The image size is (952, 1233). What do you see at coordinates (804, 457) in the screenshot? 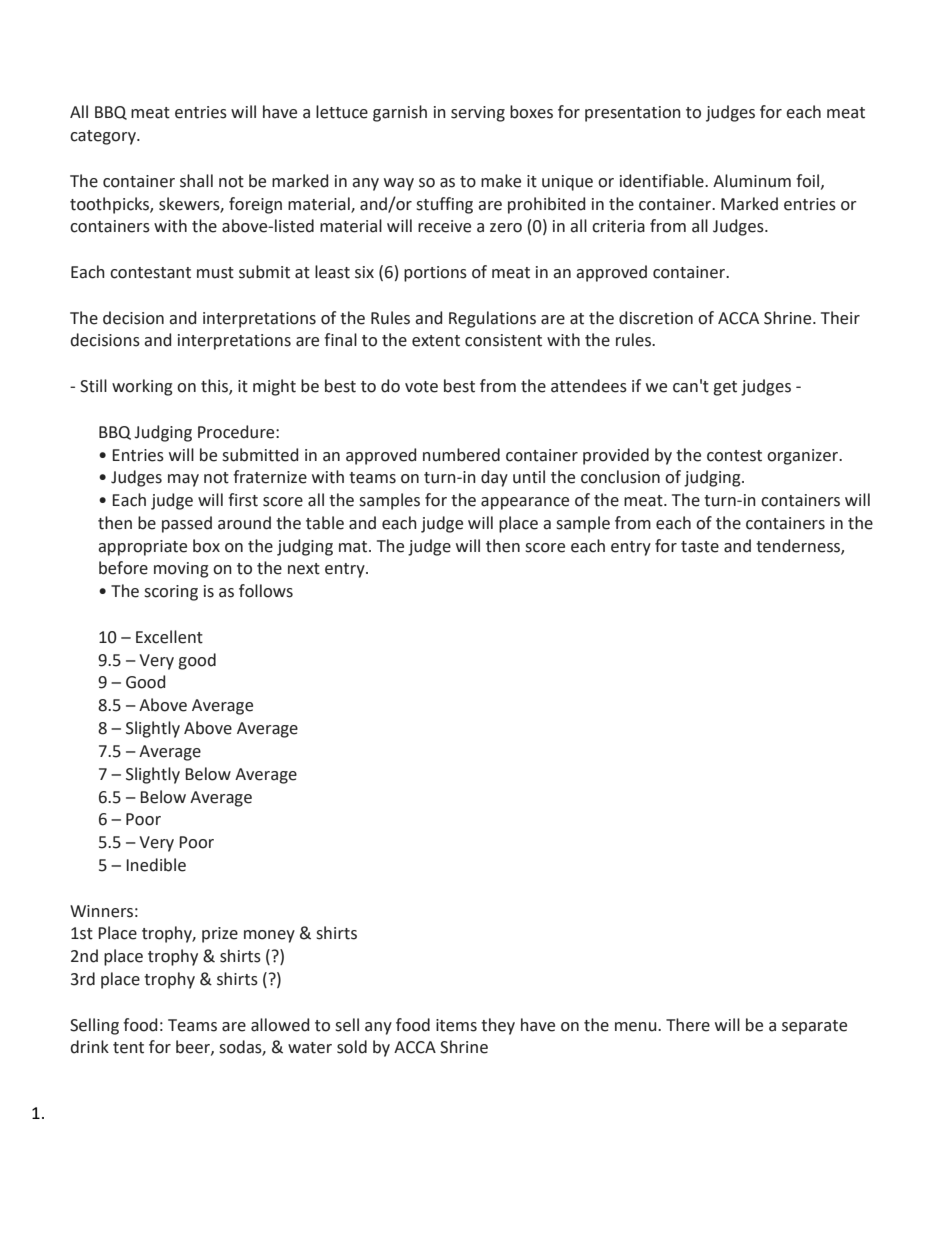
I see `organizer` at bounding box center [804, 457].
